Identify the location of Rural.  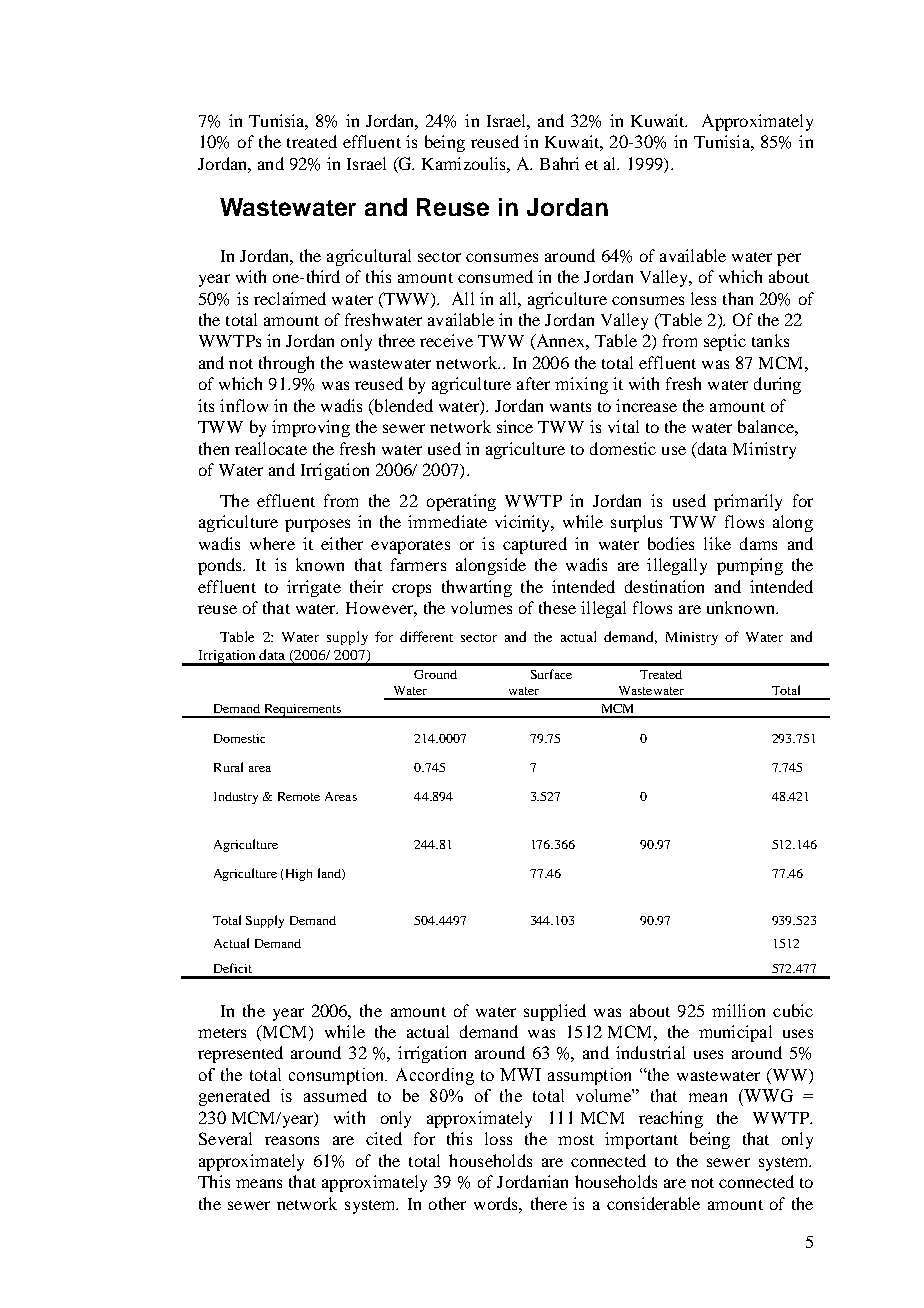
(228, 767).
